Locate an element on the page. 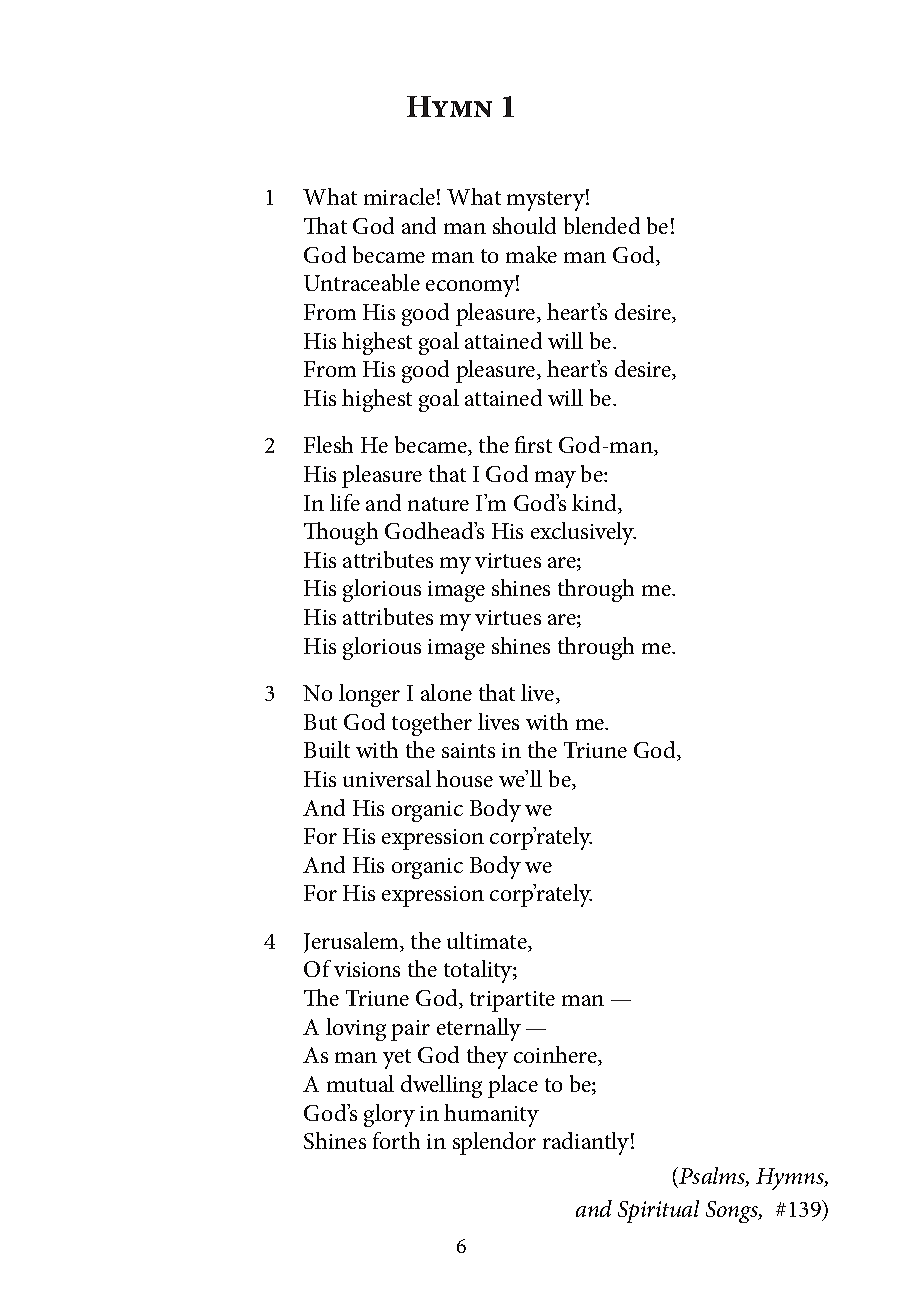 This document has height=1311, width=924. Spiritual is located at coordinates (658, 1211).
